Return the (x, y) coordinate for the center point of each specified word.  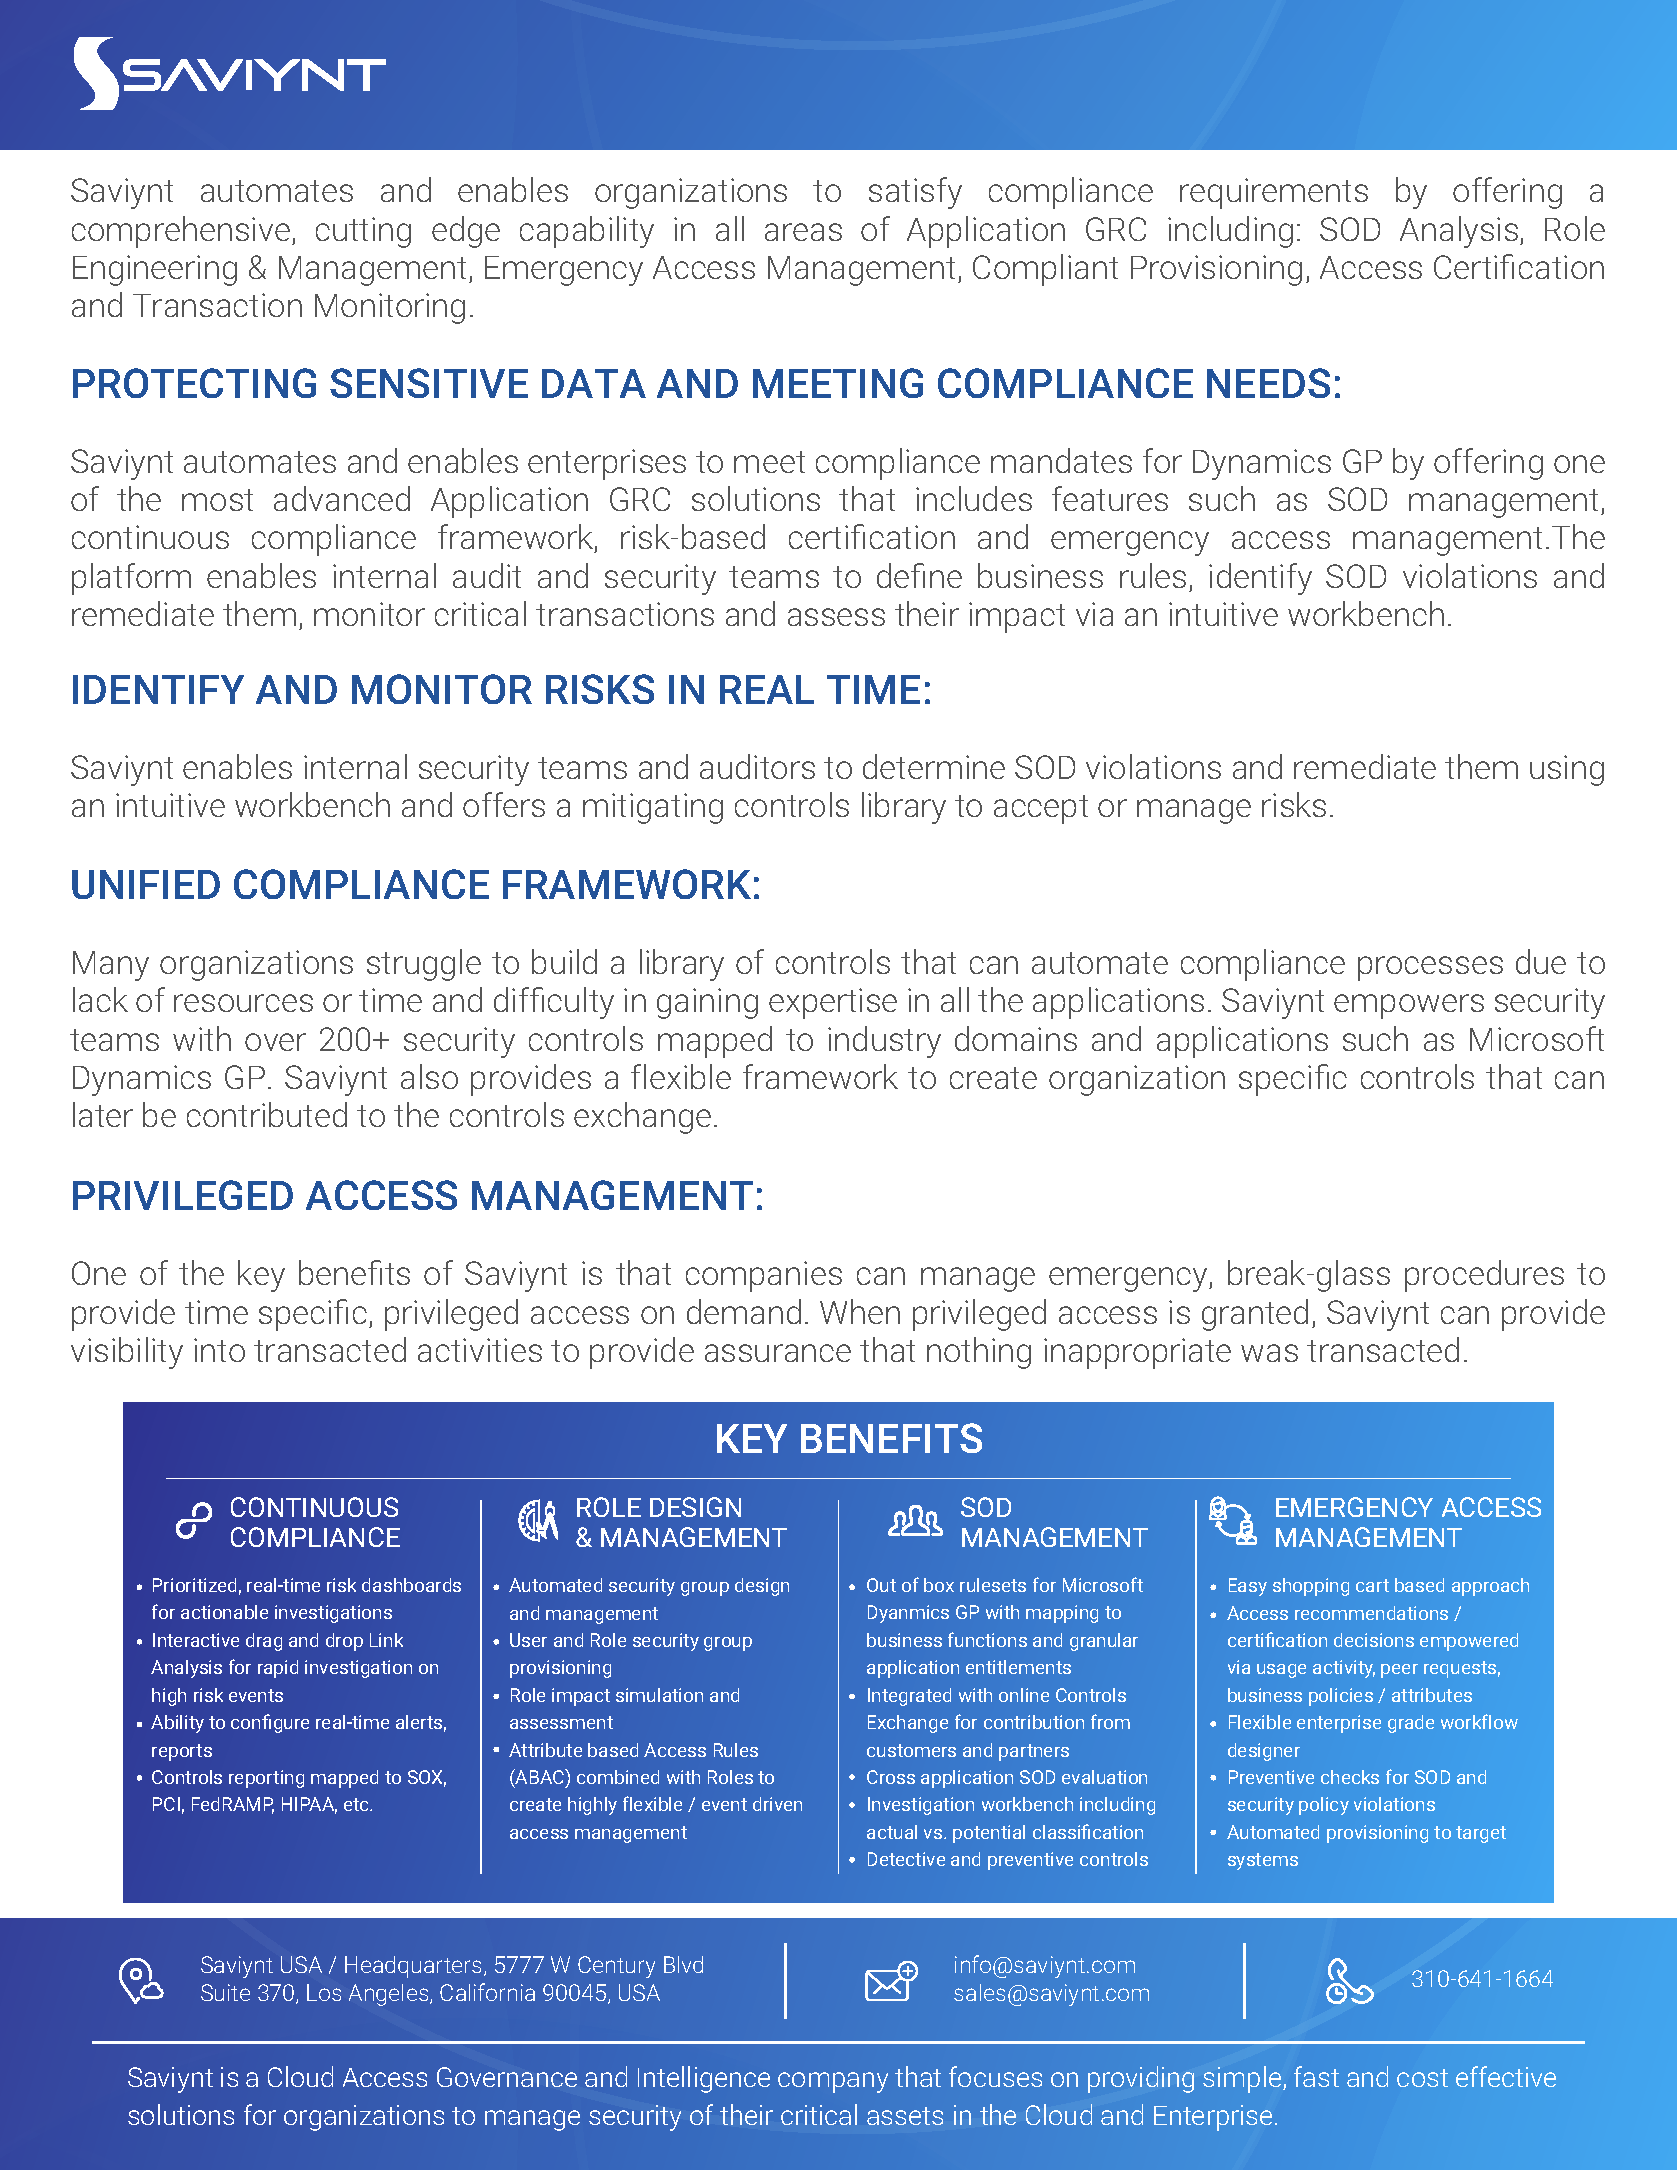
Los (324, 1992)
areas (803, 232)
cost (1422, 2078)
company (833, 2082)
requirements (1274, 193)
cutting (363, 232)
